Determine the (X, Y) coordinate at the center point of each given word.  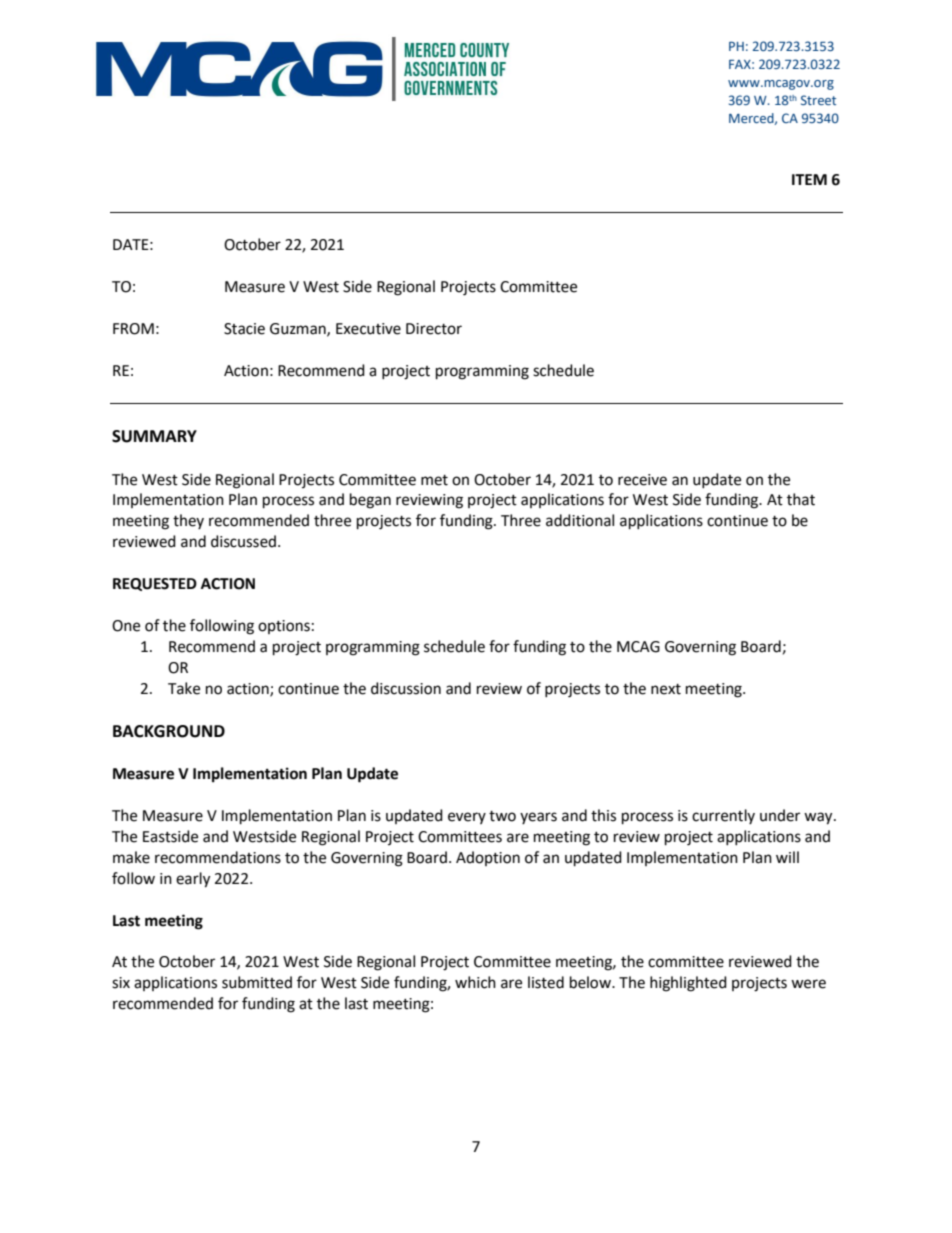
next (666, 689)
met (434, 480)
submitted (257, 982)
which (475, 982)
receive (642, 480)
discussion (406, 688)
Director (434, 329)
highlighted (688, 984)
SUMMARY (154, 436)
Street (818, 100)
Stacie (244, 329)
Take (184, 688)
